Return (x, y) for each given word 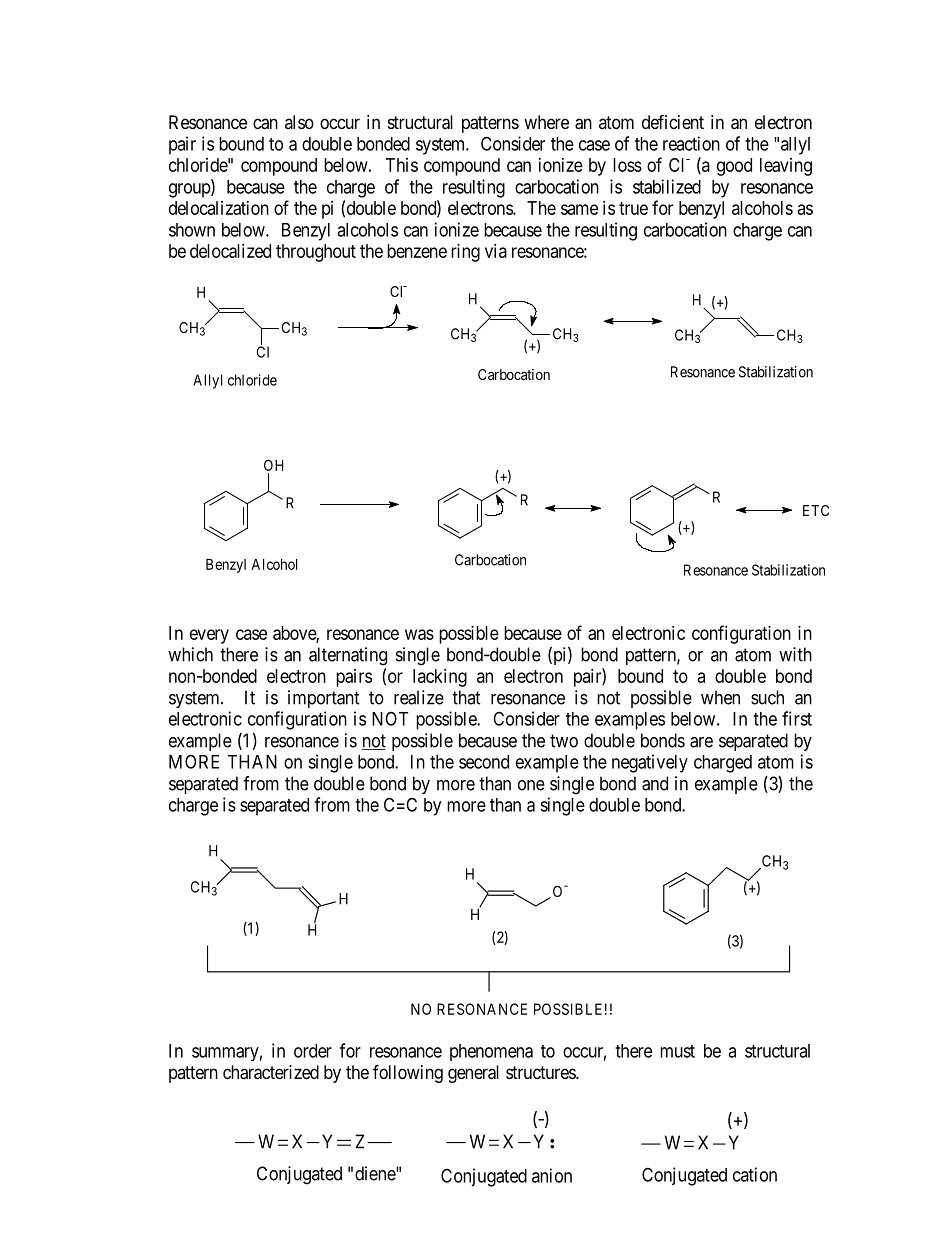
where (546, 122)
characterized (271, 1072)
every (209, 636)
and (655, 783)
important (324, 699)
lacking (440, 678)
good (734, 167)
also (299, 122)
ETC (816, 510)
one (531, 785)
